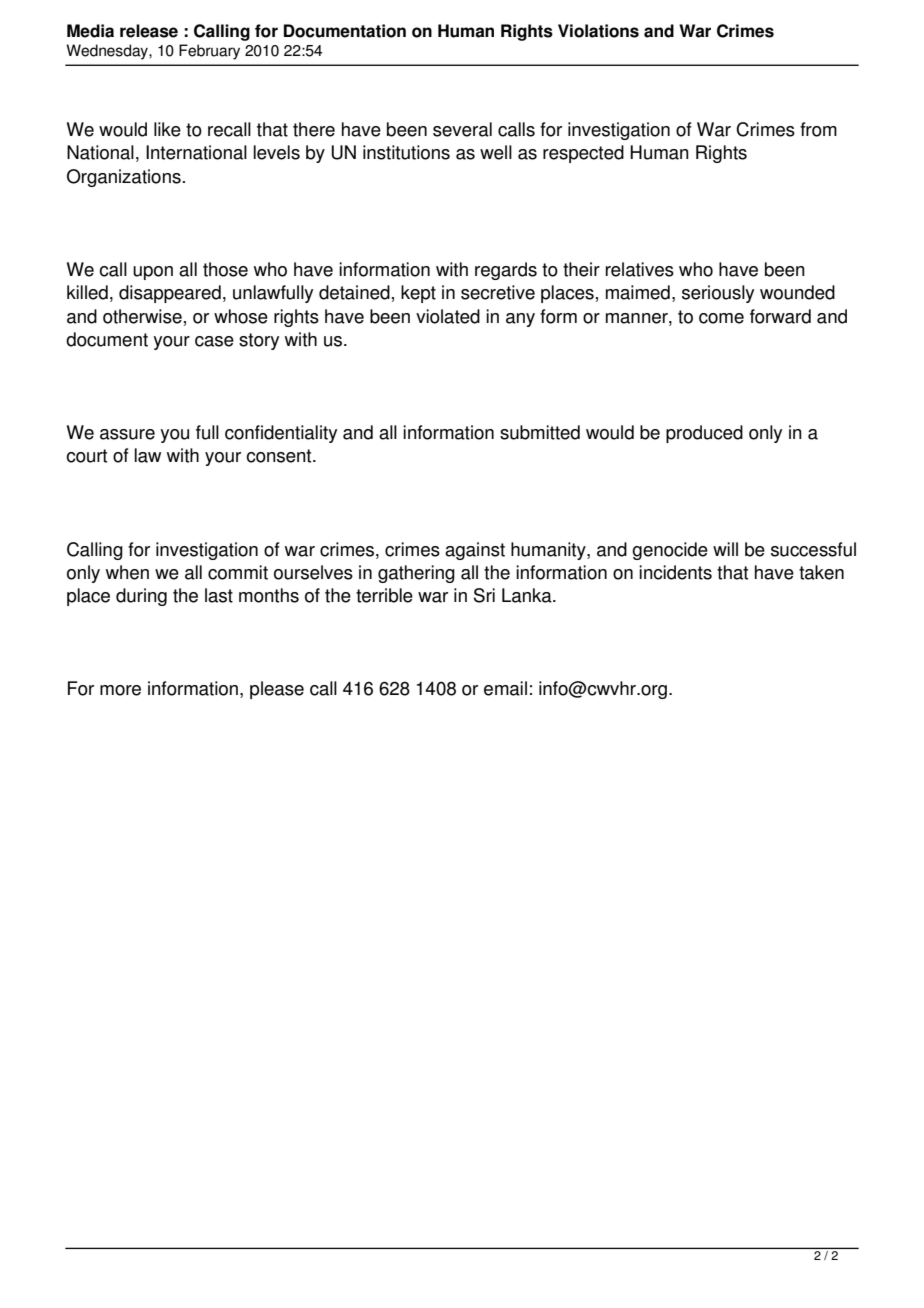 This image has height=1308, width=924. I want to click on from, so click(818, 129).
